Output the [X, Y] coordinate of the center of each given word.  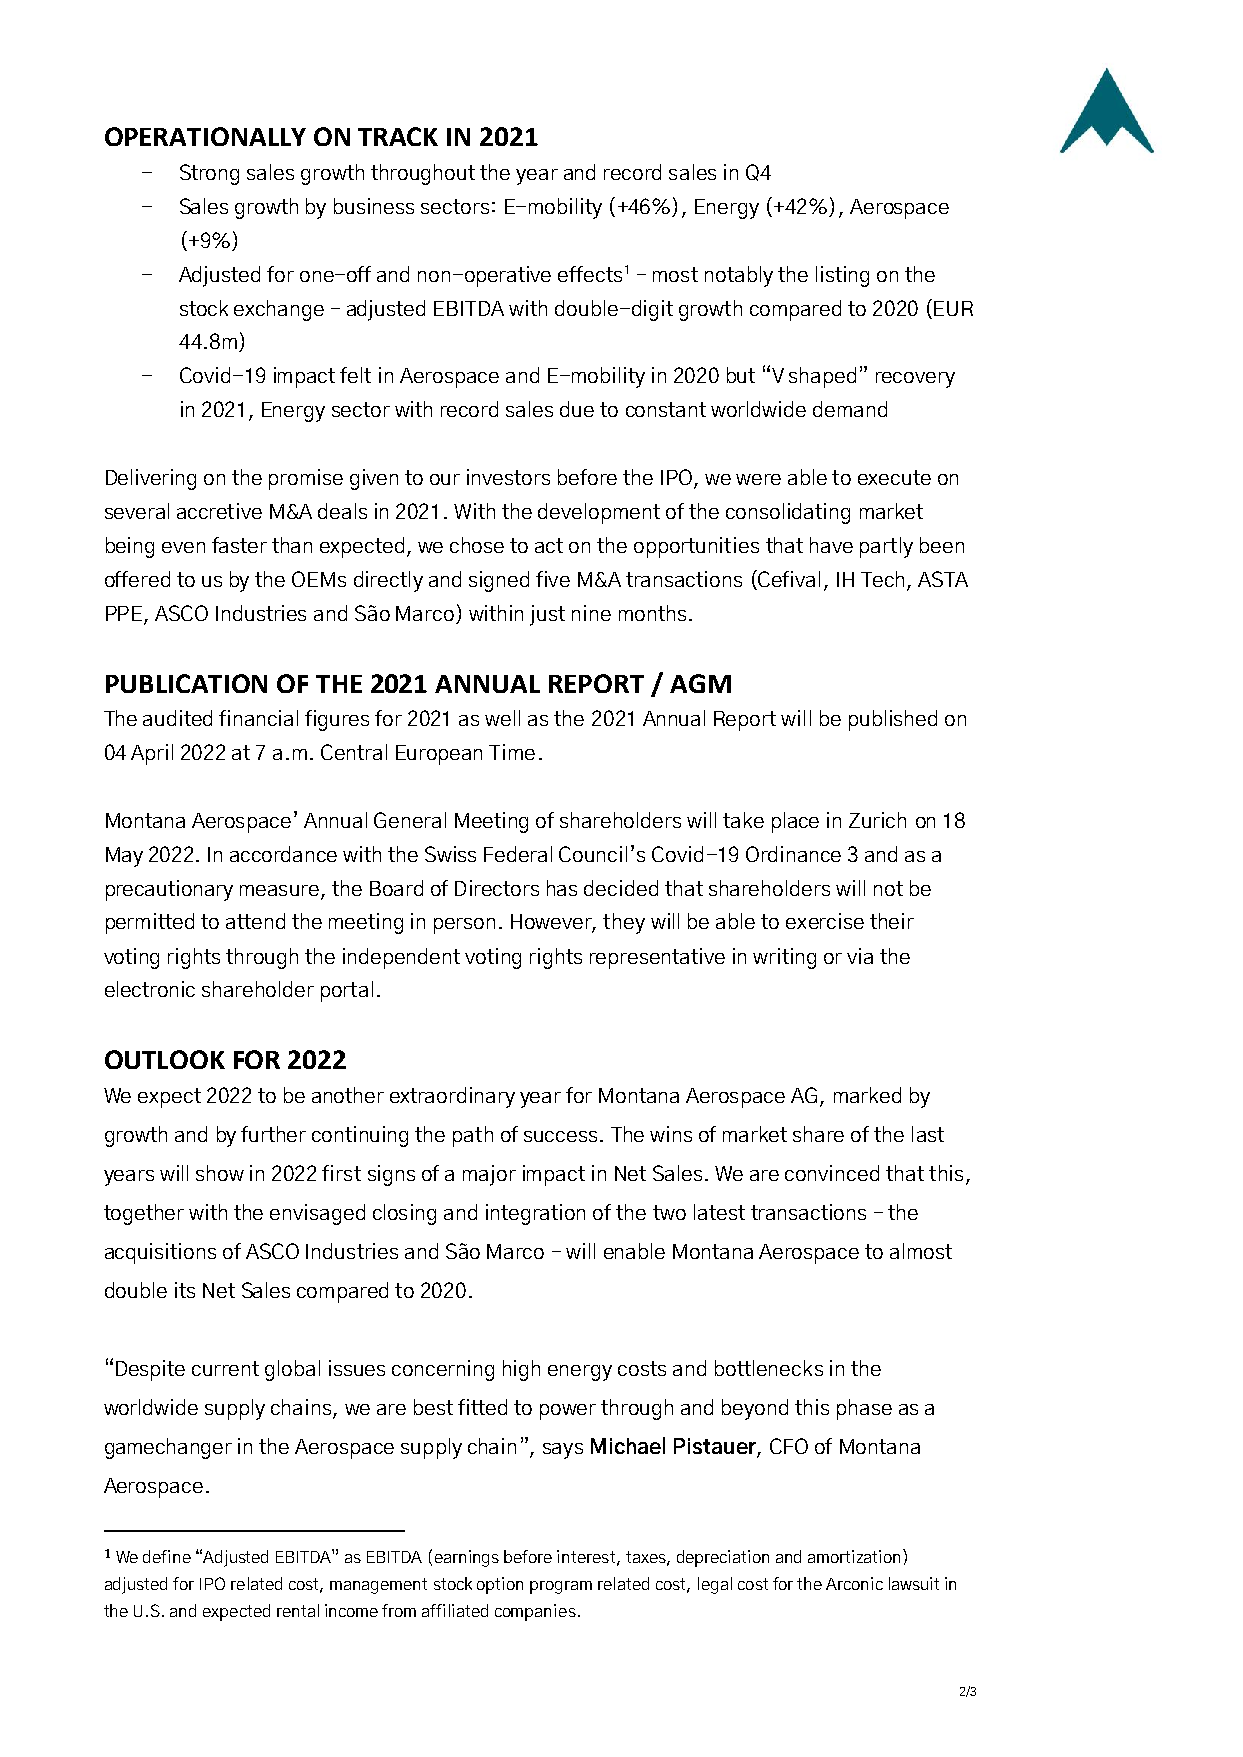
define [167, 1556]
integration [535, 1214]
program [561, 1587]
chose [477, 545]
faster [239, 545]
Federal [518, 854]
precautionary [169, 890]
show [220, 1173]
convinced [832, 1173]
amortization [856, 1556]
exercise [825, 921]
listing [842, 276]
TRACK [398, 136]
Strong [209, 174]
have [831, 545]
